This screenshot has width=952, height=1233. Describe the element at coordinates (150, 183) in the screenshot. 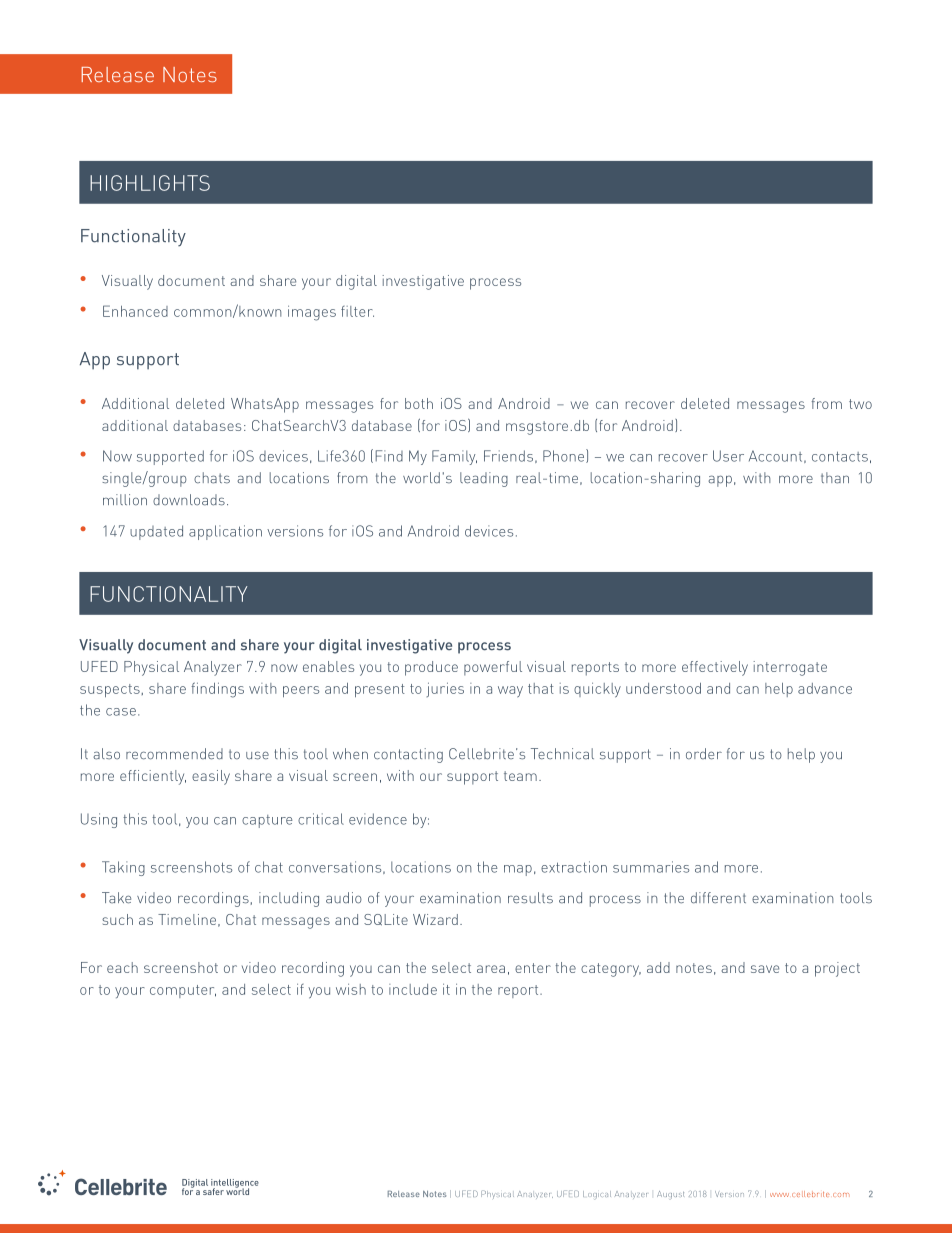

I see `HIGHLIGHTS` at that location.
